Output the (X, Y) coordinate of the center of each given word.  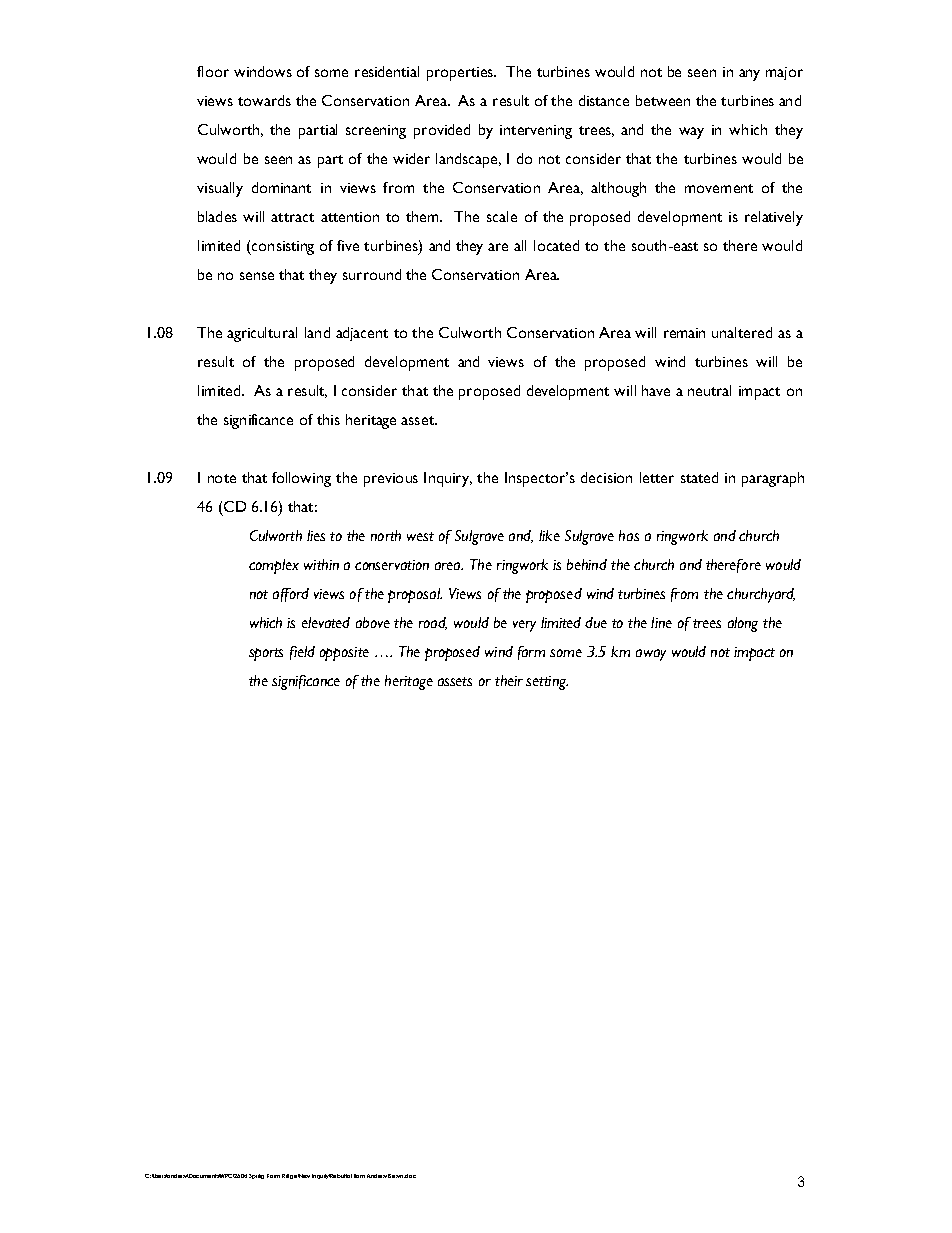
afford (291, 595)
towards (264, 100)
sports (266, 654)
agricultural (262, 334)
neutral (709, 390)
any (749, 75)
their (509, 680)
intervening (536, 132)
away (651, 655)
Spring (256, 1176)
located (556, 245)
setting (547, 683)
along (743, 624)
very (524, 626)
